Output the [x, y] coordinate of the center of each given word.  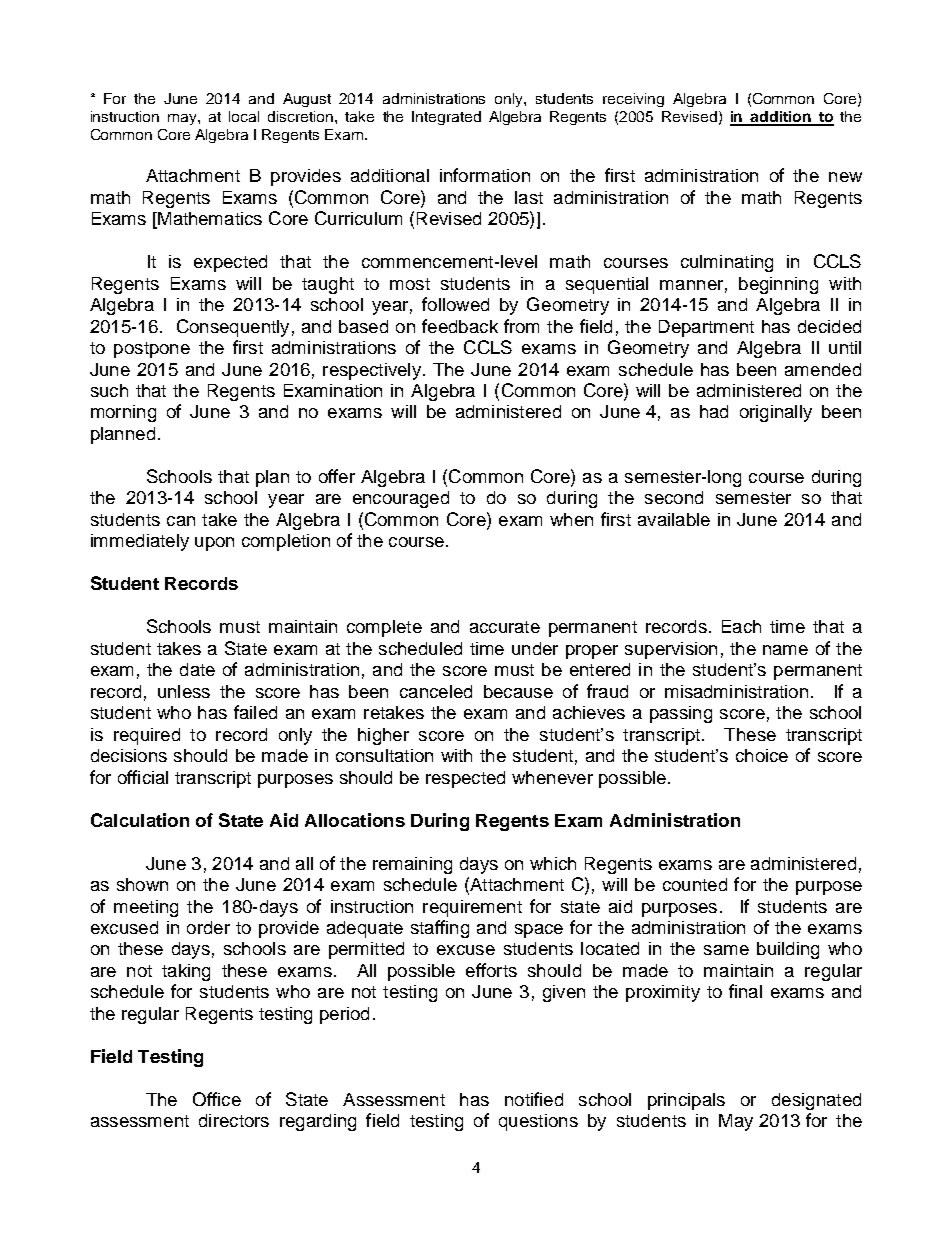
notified [534, 1099]
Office [217, 1099]
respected [465, 779]
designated [816, 1101]
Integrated [446, 118]
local [244, 116]
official [143, 777]
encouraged [401, 499]
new [845, 177]
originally [776, 413]
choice [762, 755]
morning [123, 413]
